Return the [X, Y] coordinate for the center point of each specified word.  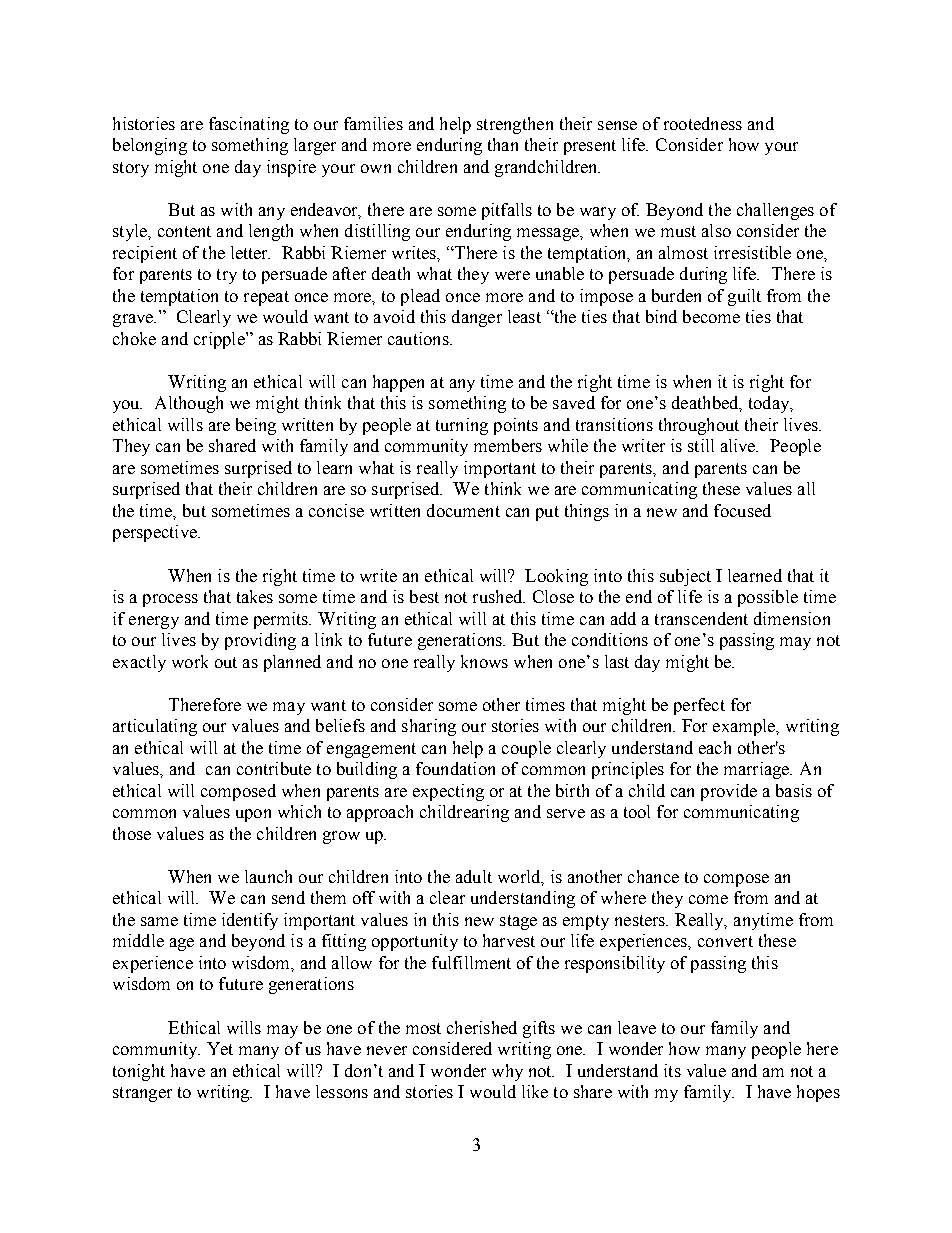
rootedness [703, 123]
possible [768, 598]
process [170, 600]
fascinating [249, 125]
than [503, 144]
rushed [499, 596]
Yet [220, 1048]
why [507, 1072]
